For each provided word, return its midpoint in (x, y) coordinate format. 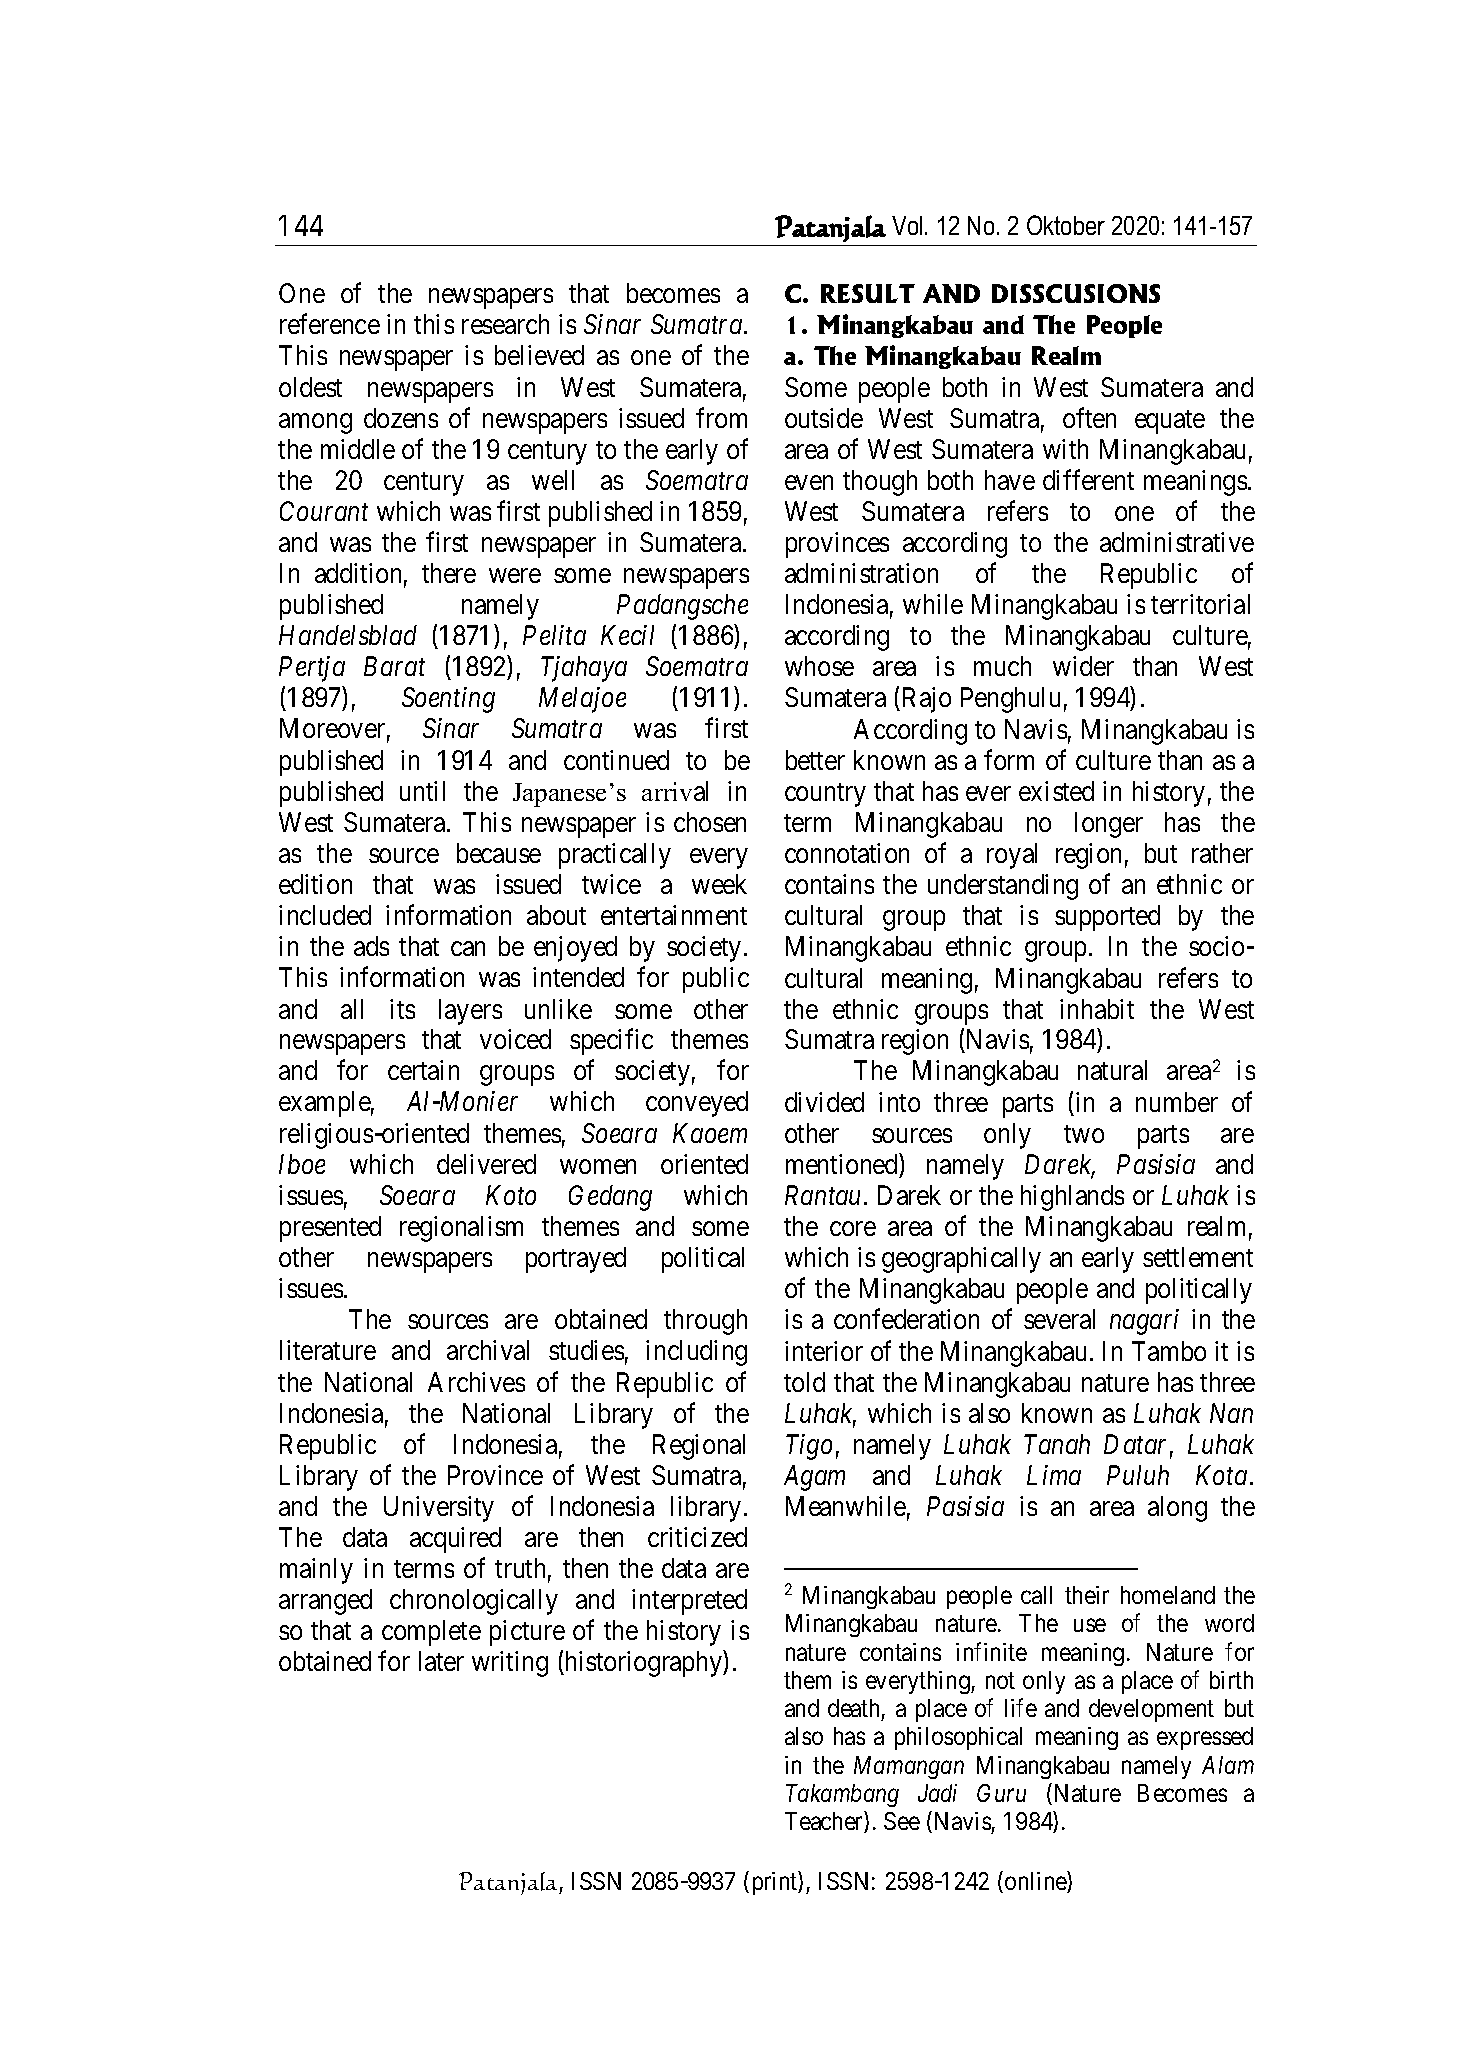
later (441, 1661)
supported (1107, 918)
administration (861, 573)
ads (371, 946)
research (505, 324)
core (853, 1229)
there (449, 573)
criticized (697, 1537)
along (1177, 1509)
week (719, 884)
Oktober (1066, 225)
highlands (1072, 1198)
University (439, 1509)
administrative (1177, 542)
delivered (486, 1164)
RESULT (868, 293)
